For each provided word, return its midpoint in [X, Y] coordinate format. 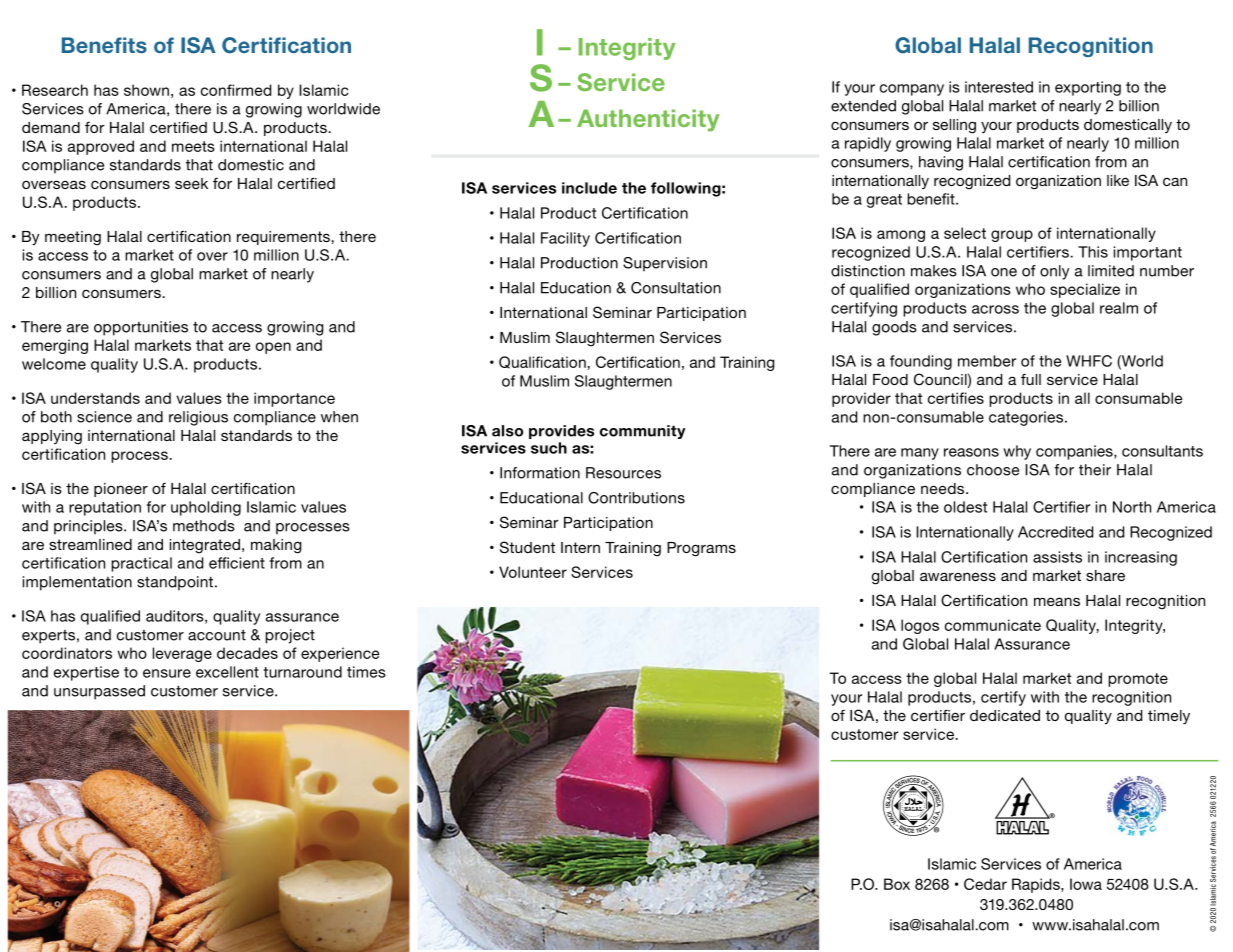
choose [993, 470]
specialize [1085, 290]
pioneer [121, 490]
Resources [623, 473]
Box [897, 884]
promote [1138, 680]
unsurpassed [99, 692]
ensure [167, 673]
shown [146, 90]
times [366, 672]
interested [999, 87]
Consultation [676, 288]
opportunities [141, 328]
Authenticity [648, 120]
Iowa [1086, 884]
